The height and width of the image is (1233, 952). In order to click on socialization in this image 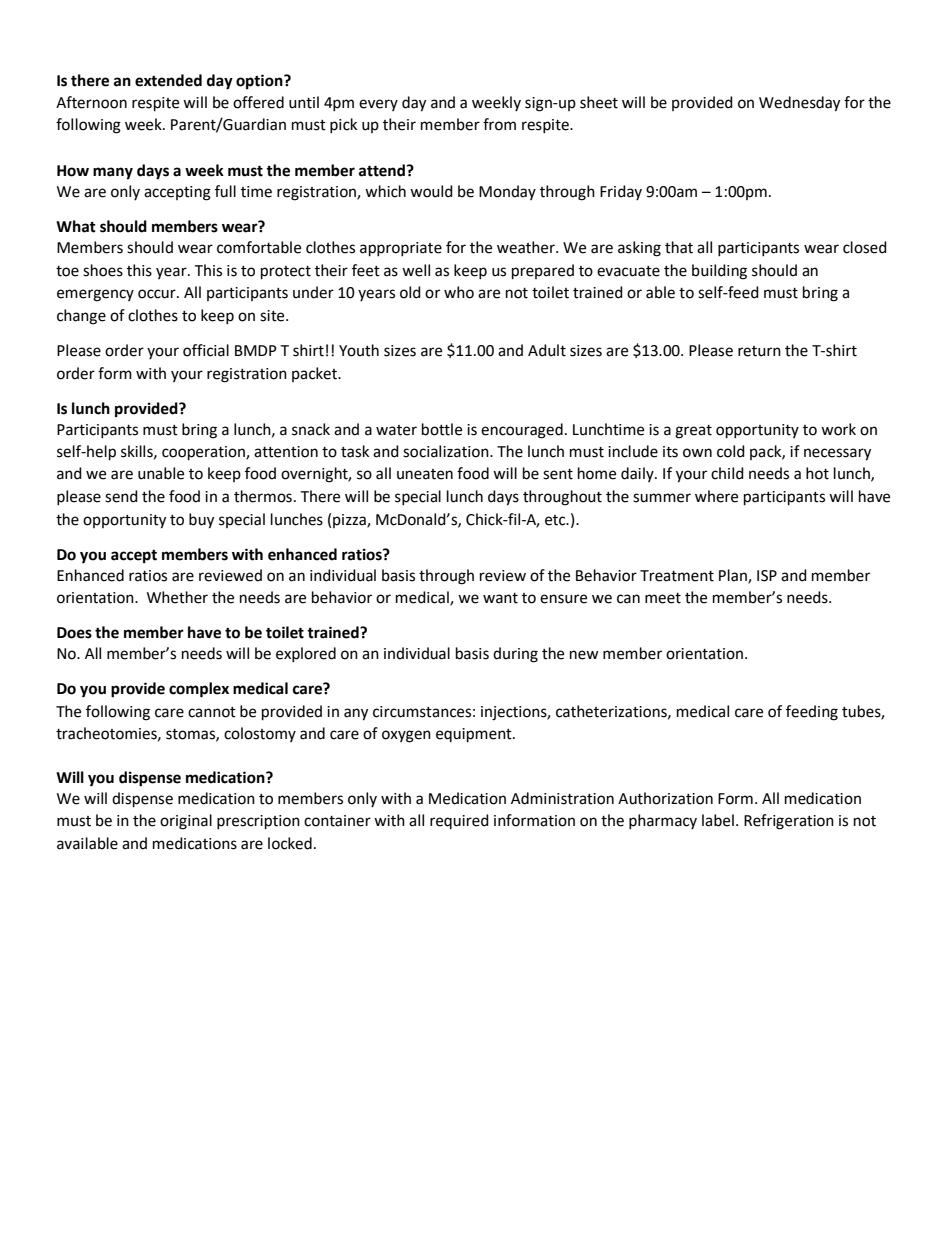, I will do `click(447, 451)`.
